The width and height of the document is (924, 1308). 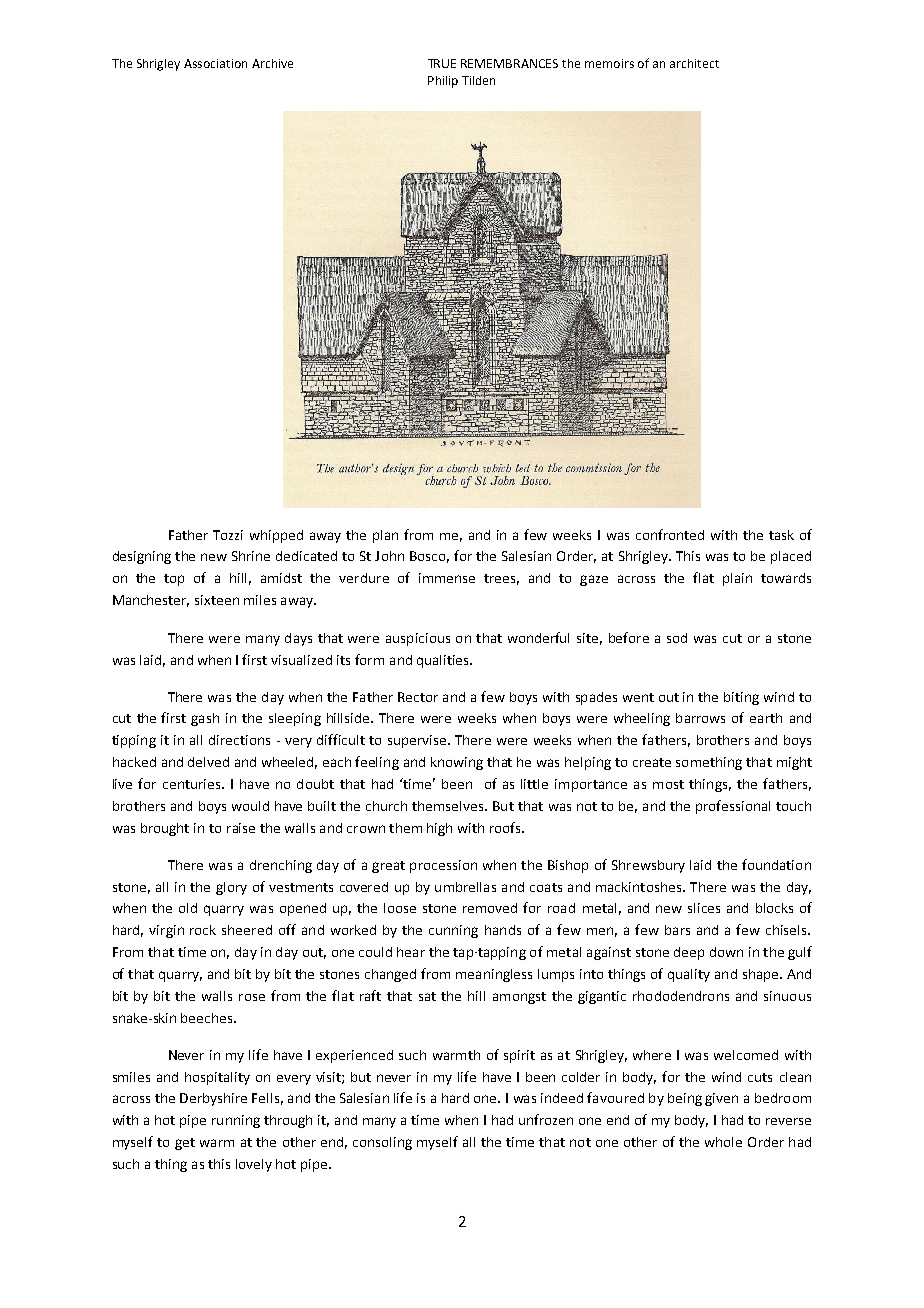 I want to click on architect, so click(x=694, y=63).
